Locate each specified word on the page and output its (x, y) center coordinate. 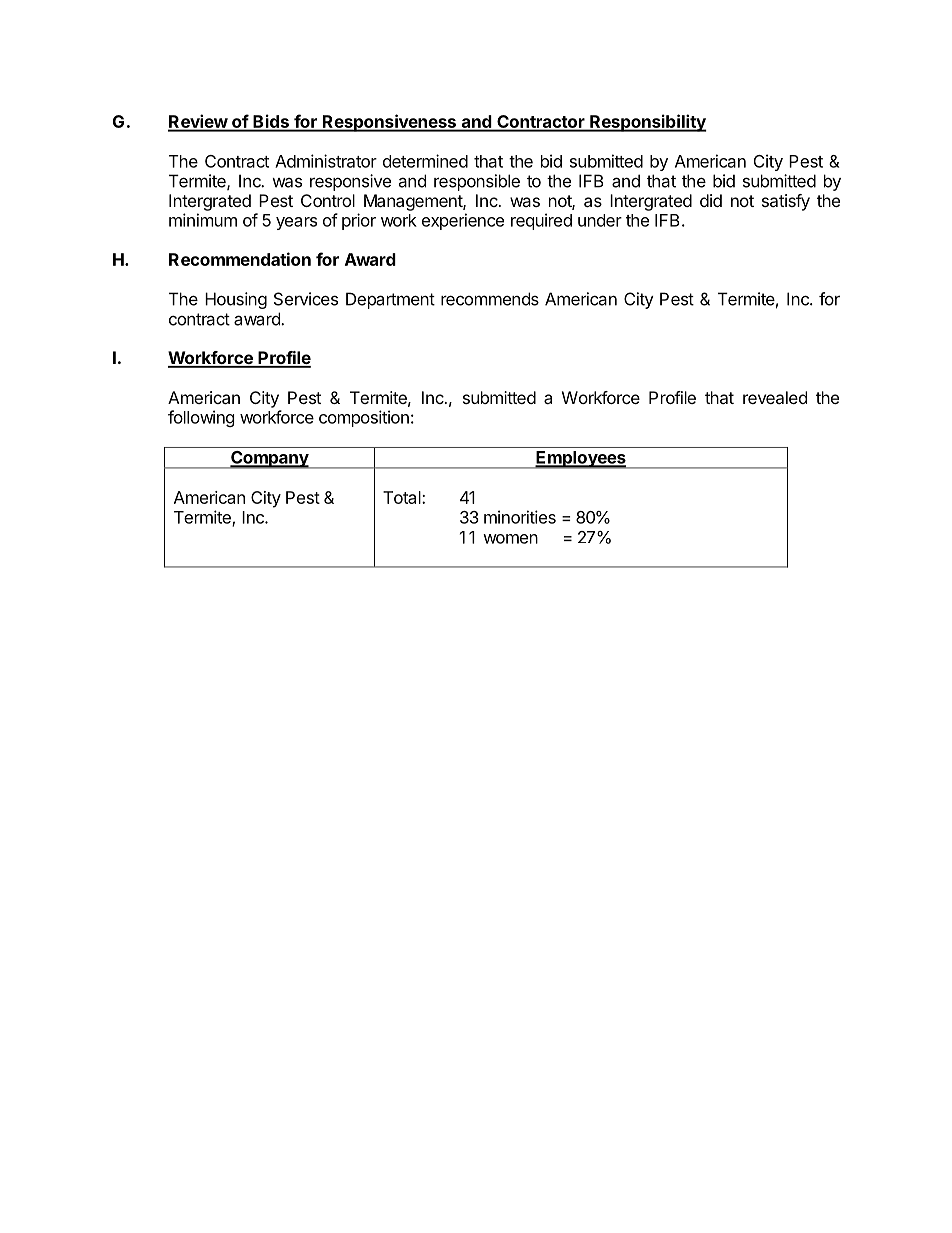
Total (403, 497)
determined (425, 161)
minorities (520, 517)
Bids (271, 122)
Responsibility (647, 123)
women (510, 539)
